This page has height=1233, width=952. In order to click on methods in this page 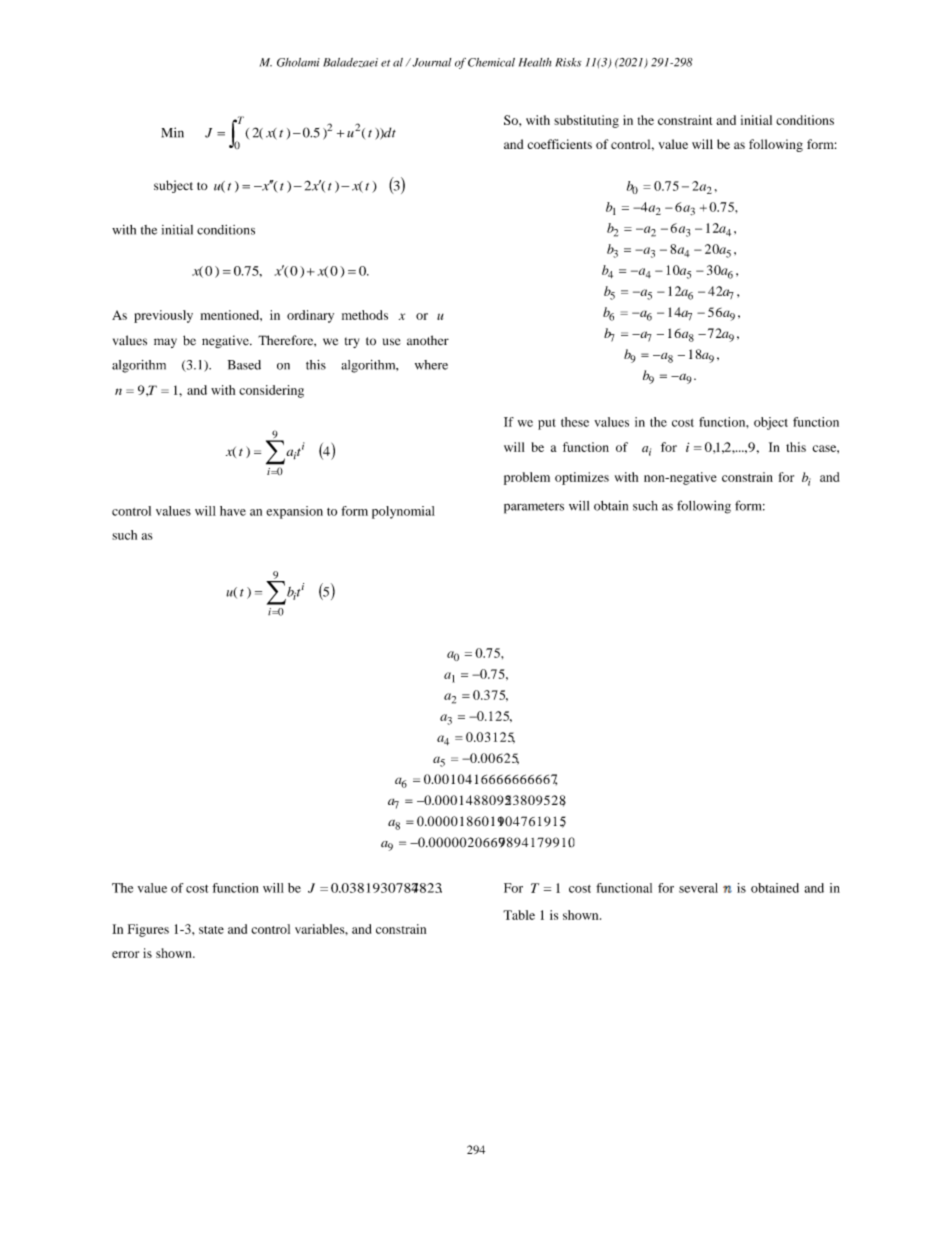, I will do `click(365, 315)`.
